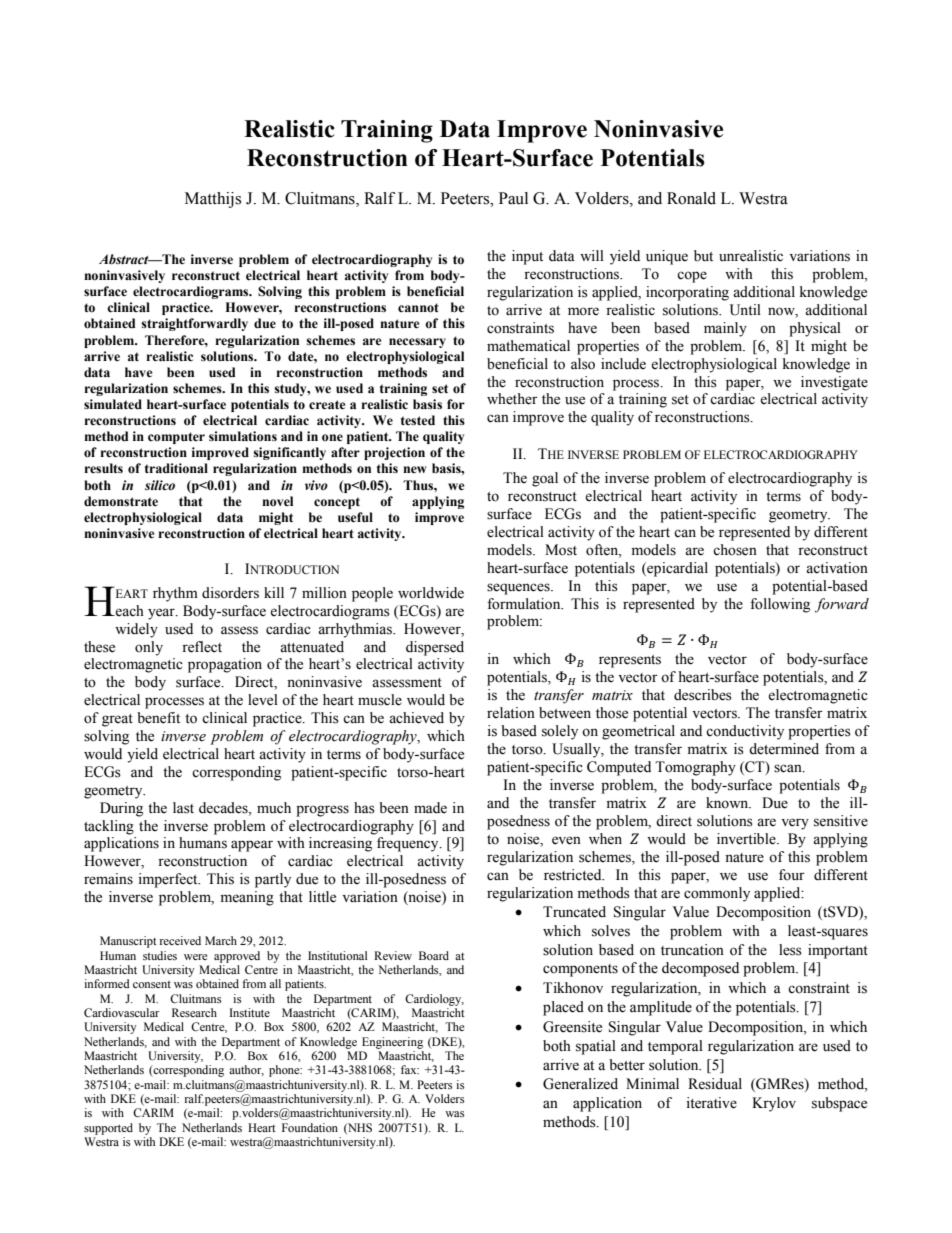 This image has width=952, height=1233. I want to click on frequency, so click(409, 844).
